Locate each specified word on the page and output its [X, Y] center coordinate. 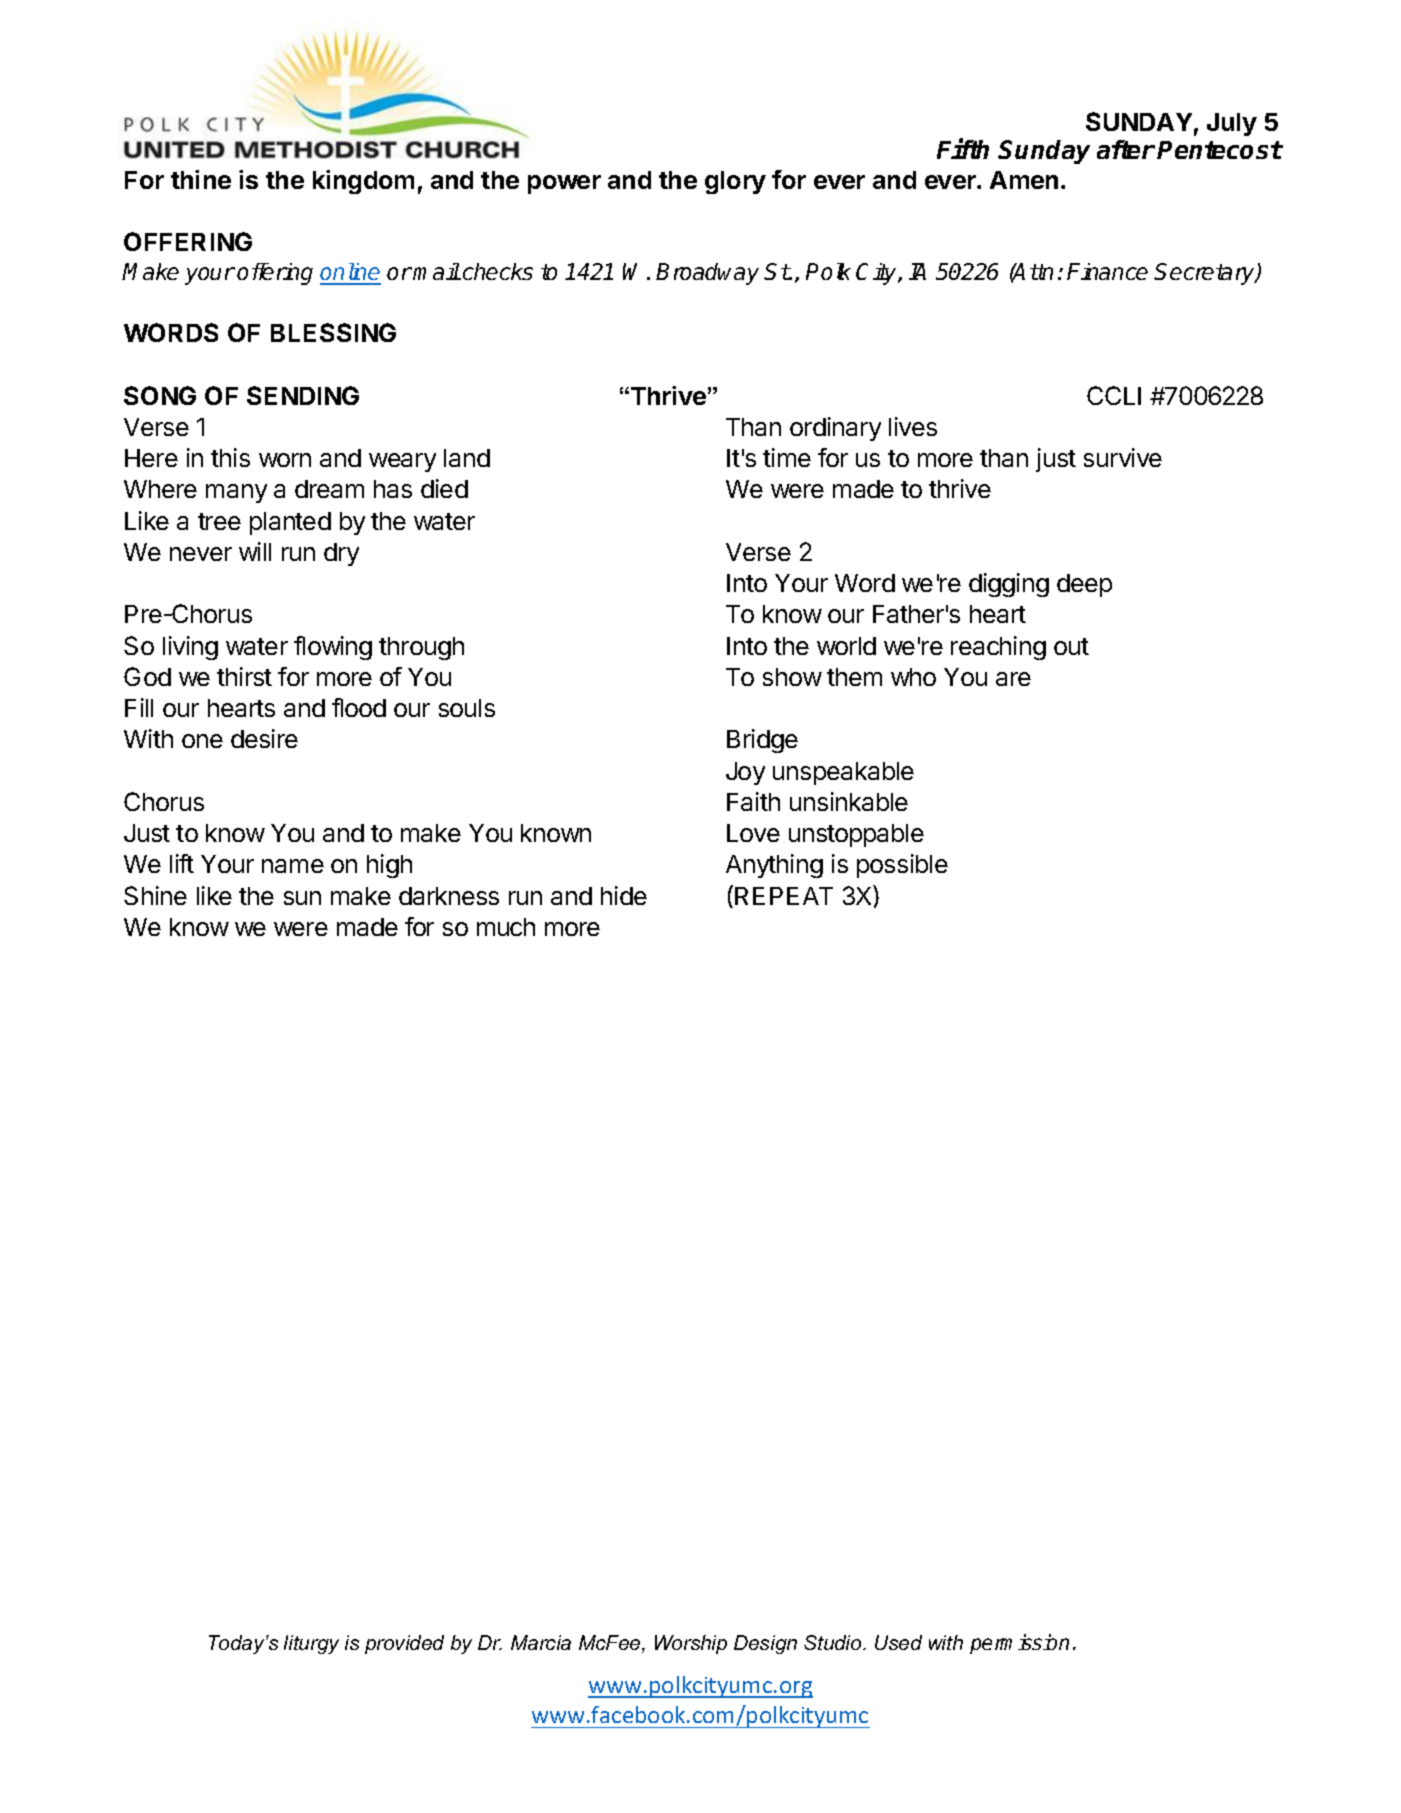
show [792, 677]
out [1071, 646]
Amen [1024, 180]
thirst [244, 676]
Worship [691, 1644]
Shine [155, 895]
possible [902, 866]
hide [624, 895]
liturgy [311, 1644]
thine [201, 179]
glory [735, 182]
